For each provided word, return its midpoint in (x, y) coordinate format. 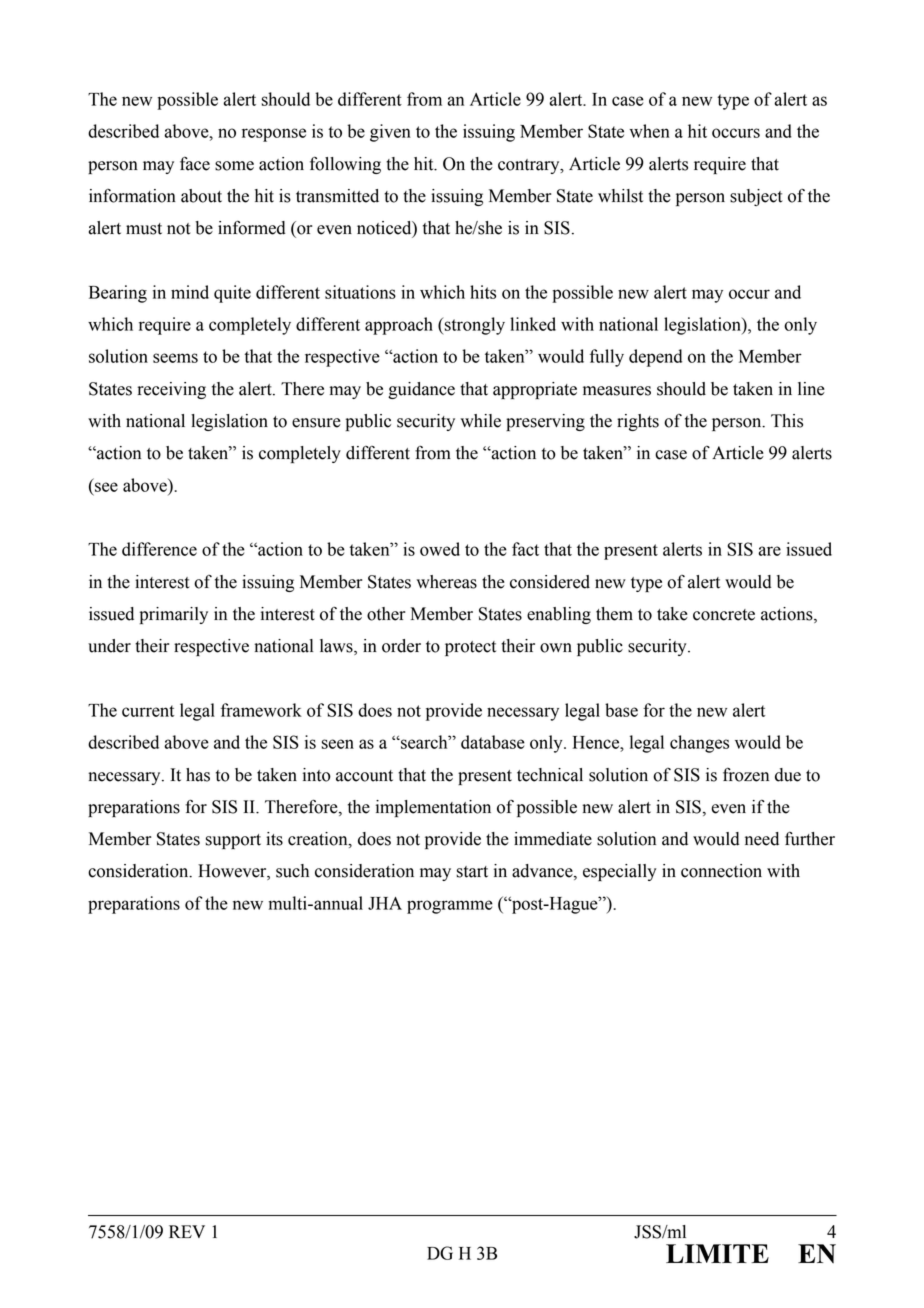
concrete (724, 615)
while (480, 421)
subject (756, 197)
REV (187, 1231)
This (787, 421)
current (148, 711)
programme (450, 907)
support (233, 841)
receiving (171, 390)
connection (721, 871)
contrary (530, 166)
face (195, 163)
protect (470, 648)
